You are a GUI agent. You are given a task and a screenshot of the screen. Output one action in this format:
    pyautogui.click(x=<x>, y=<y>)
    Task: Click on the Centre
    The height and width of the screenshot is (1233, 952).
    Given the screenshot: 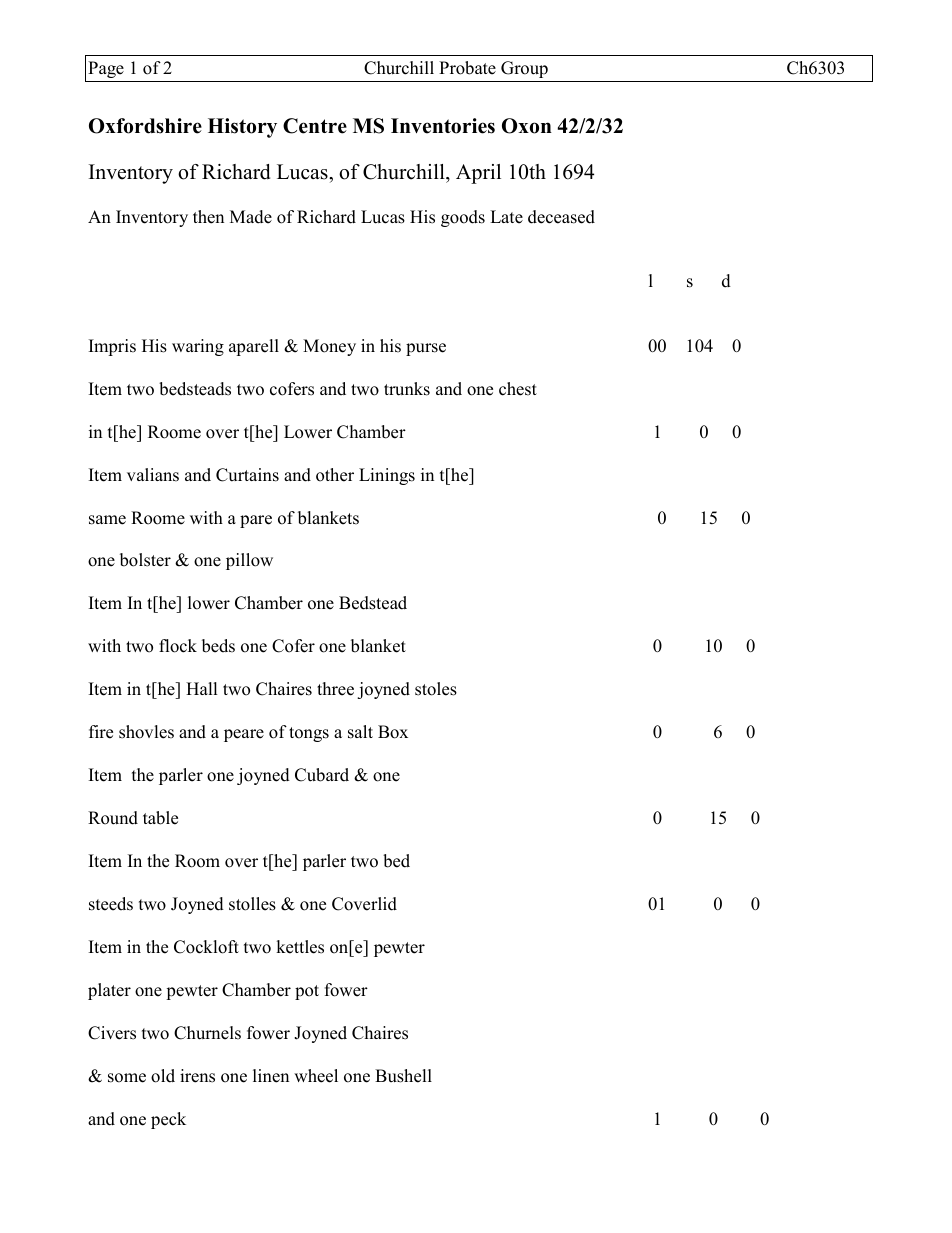 What is the action you would take?
    pyautogui.click(x=315, y=126)
